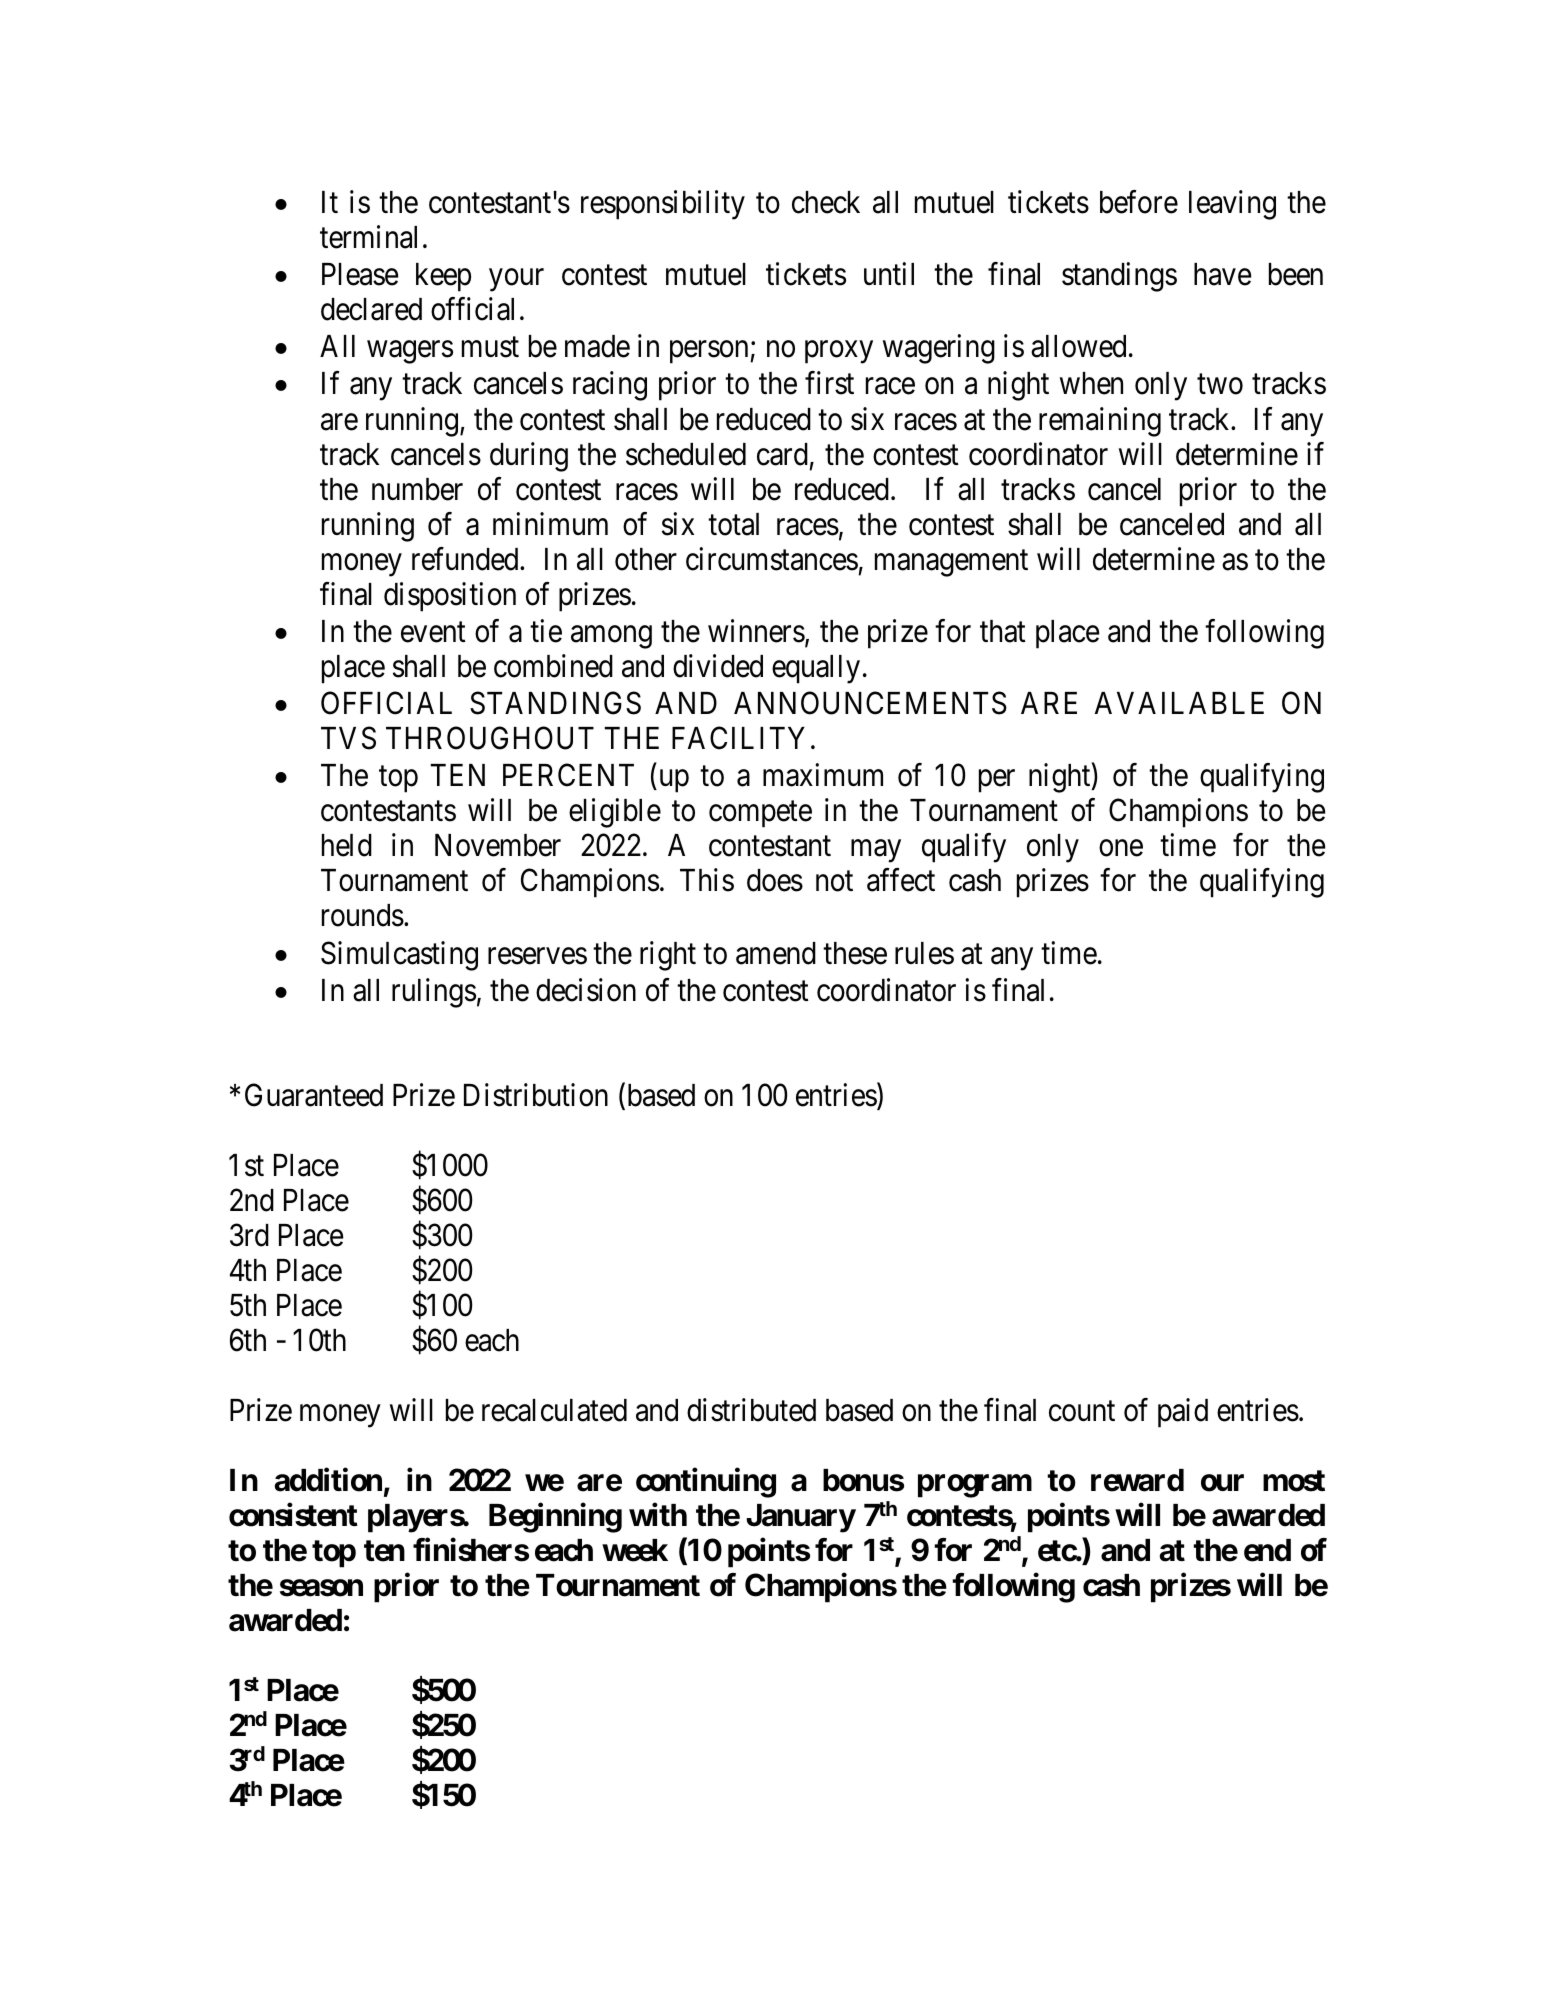 The height and width of the image is (2010, 1553). I want to click on AVAILABLE, so click(1179, 703).
